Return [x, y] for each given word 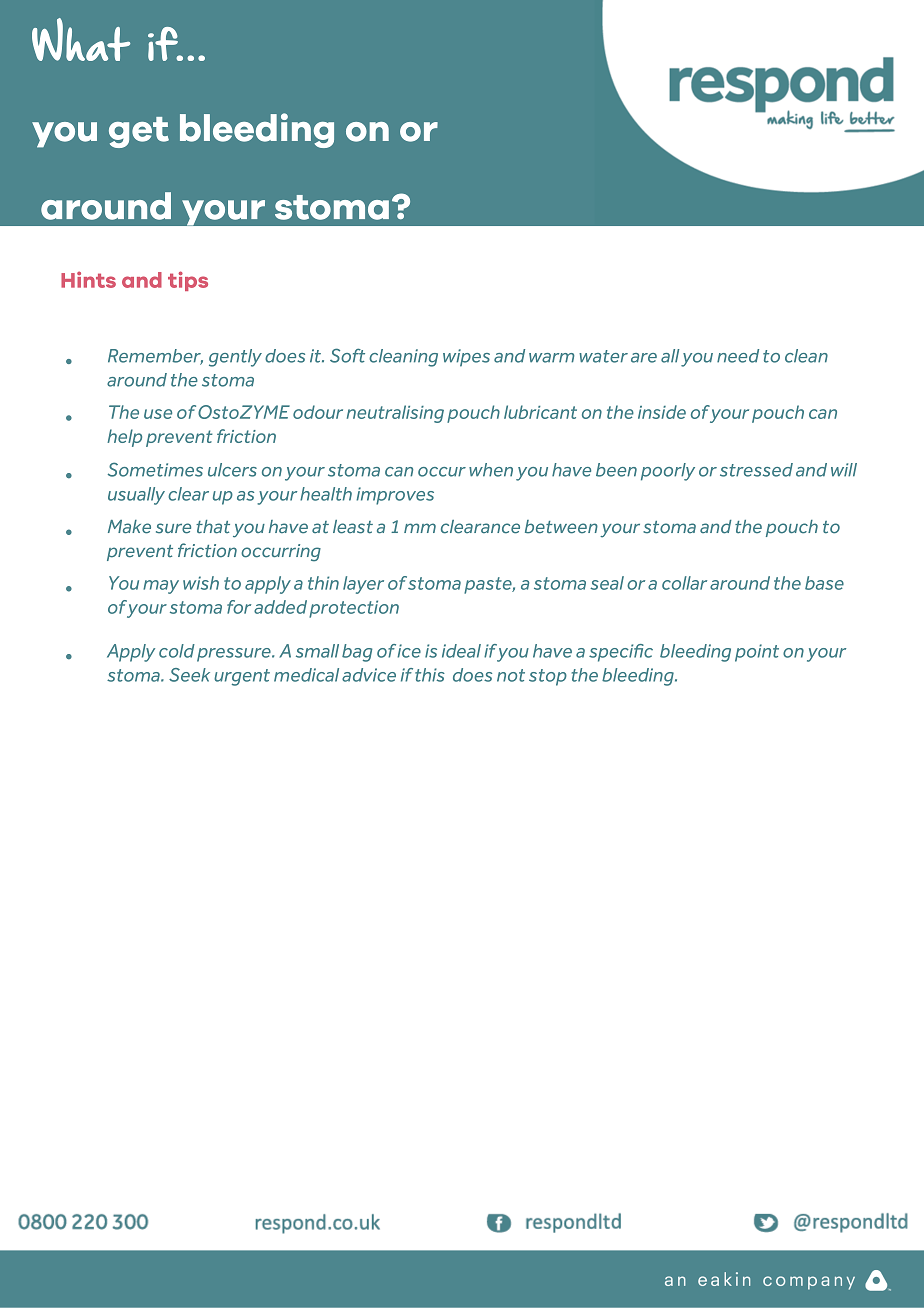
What [81, 39]
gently [235, 358]
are [644, 358]
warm [552, 358]
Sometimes [155, 469]
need [738, 356]
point [757, 653]
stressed [756, 470]
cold [177, 651]
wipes [466, 358]
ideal [461, 651]
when [491, 470]
